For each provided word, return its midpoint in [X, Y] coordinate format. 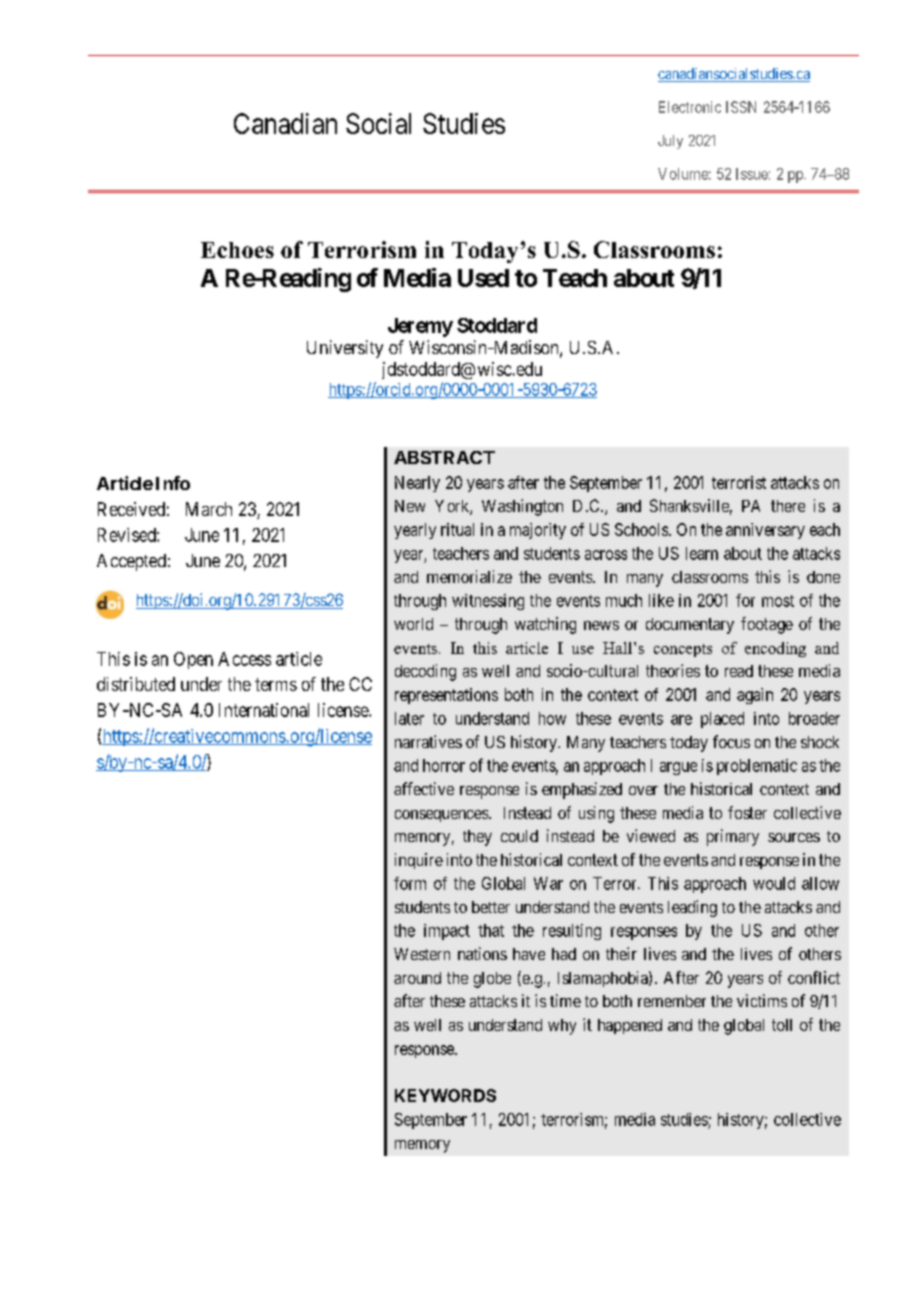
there [788, 506]
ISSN [741, 107]
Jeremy [420, 327]
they [477, 838]
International [264, 710]
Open [193, 660]
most [778, 601]
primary [733, 837]
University [345, 349]
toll [782, 1025]
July [670, 142]
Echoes [237, 250]
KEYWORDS [445, 1095]
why [562, 1027]
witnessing [488, 602]
